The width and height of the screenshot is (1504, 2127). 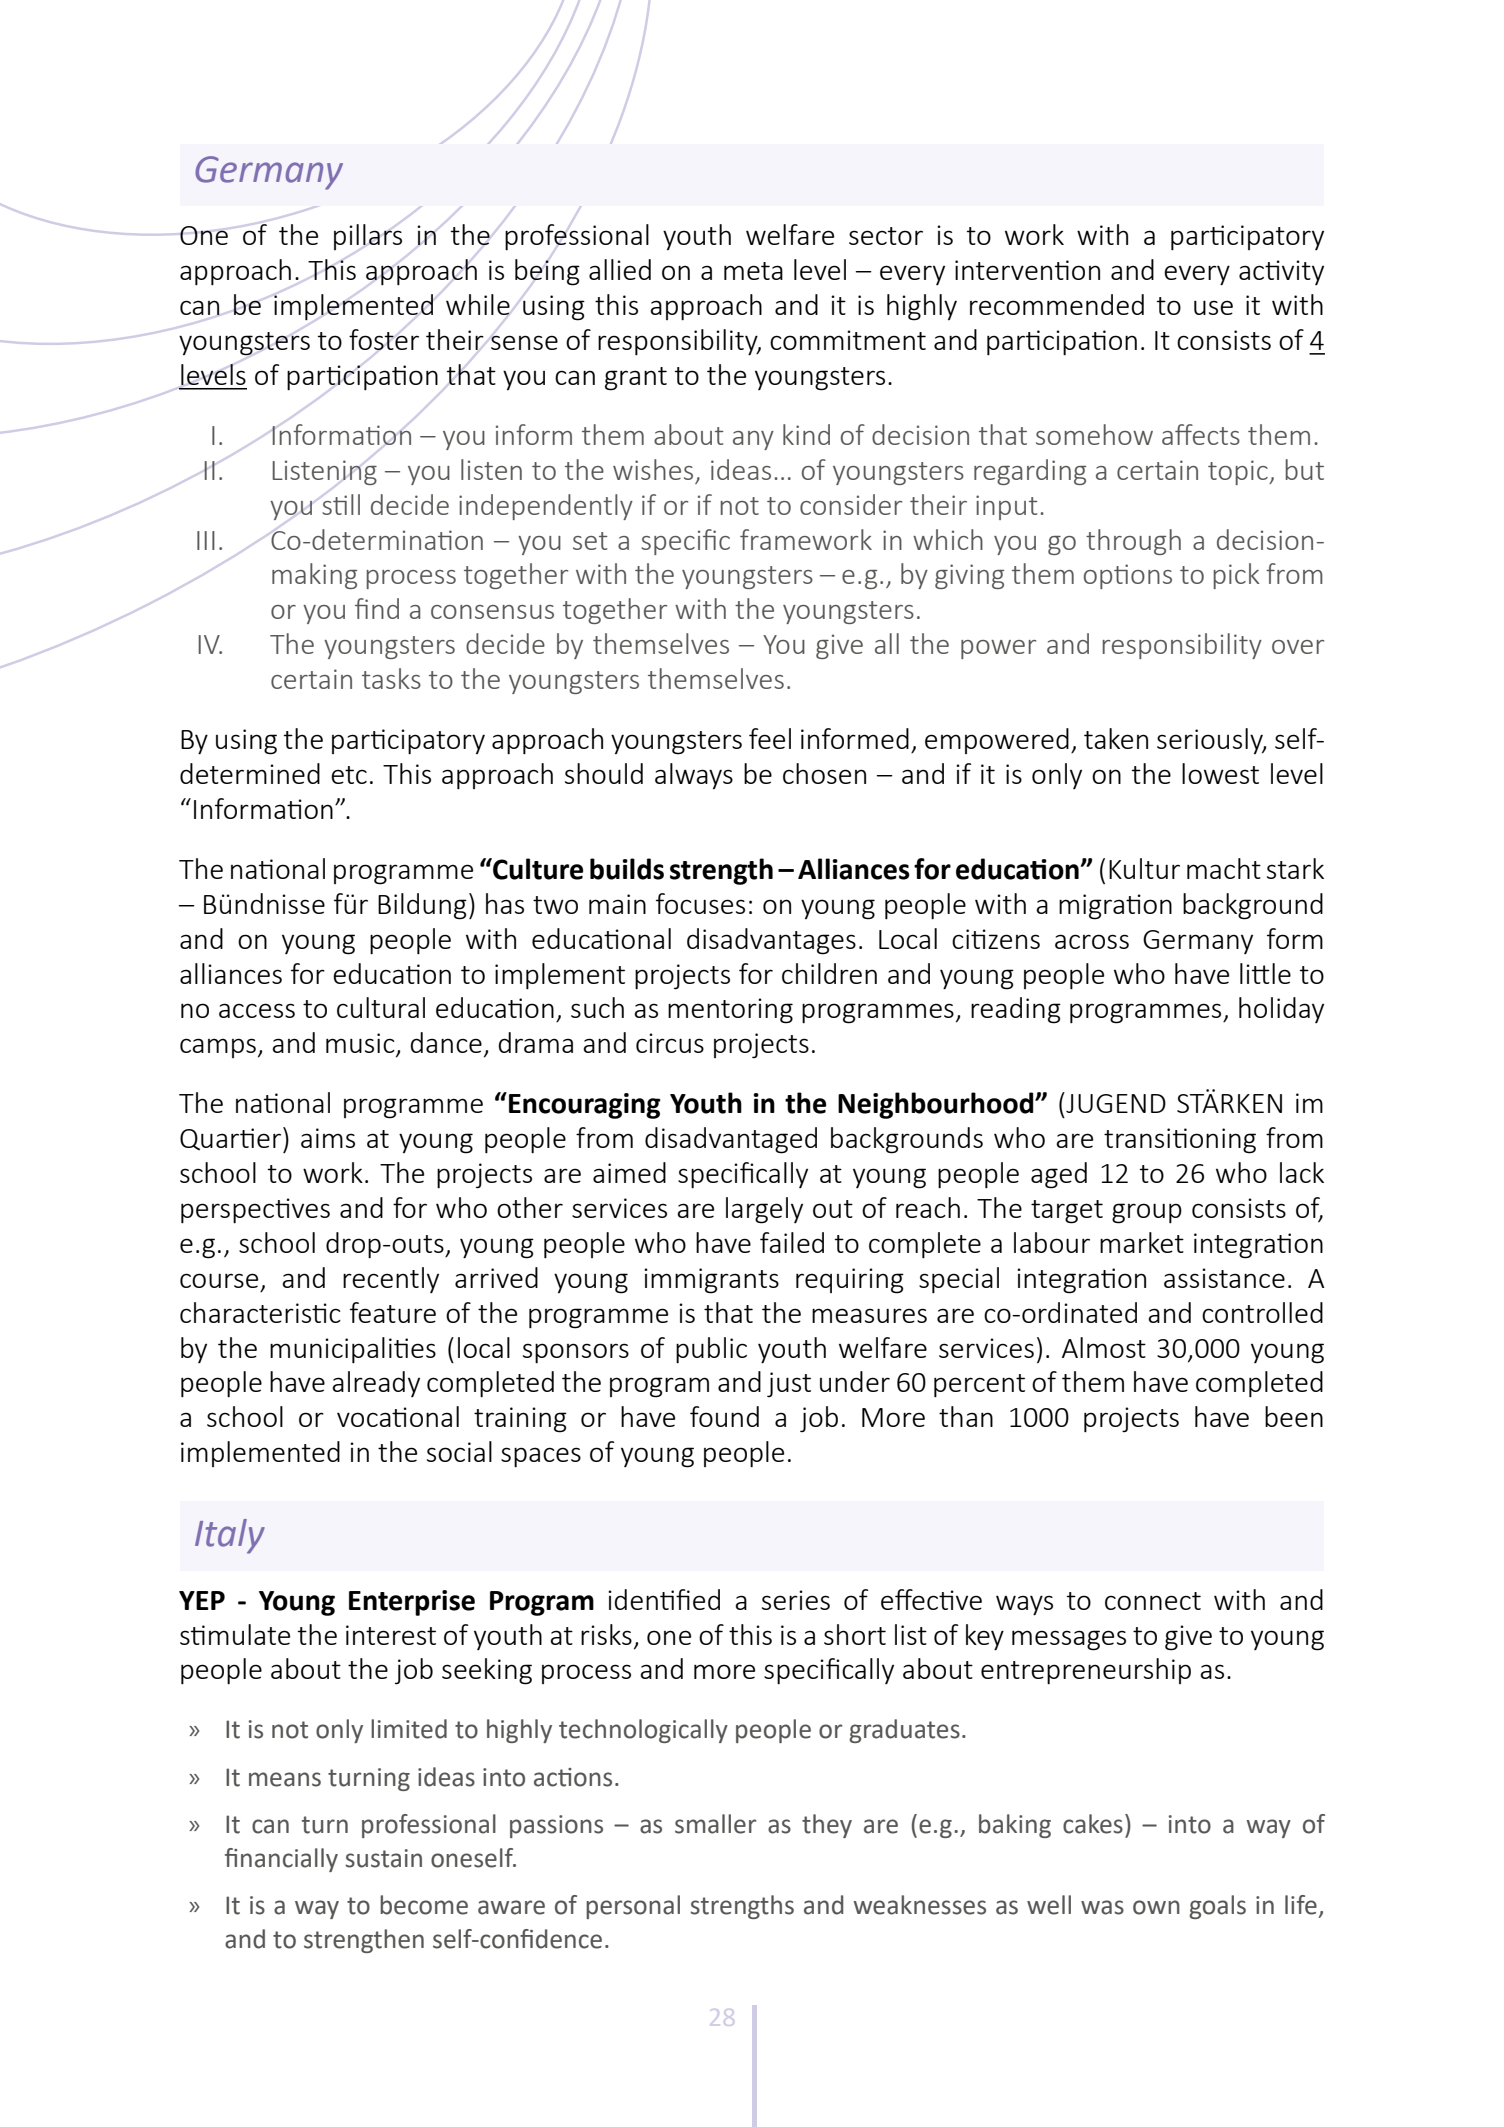 What do you see at coordinates (353, 1350) in the screenshot?
I see `municipalities` at bounding box center [353, 1350].
